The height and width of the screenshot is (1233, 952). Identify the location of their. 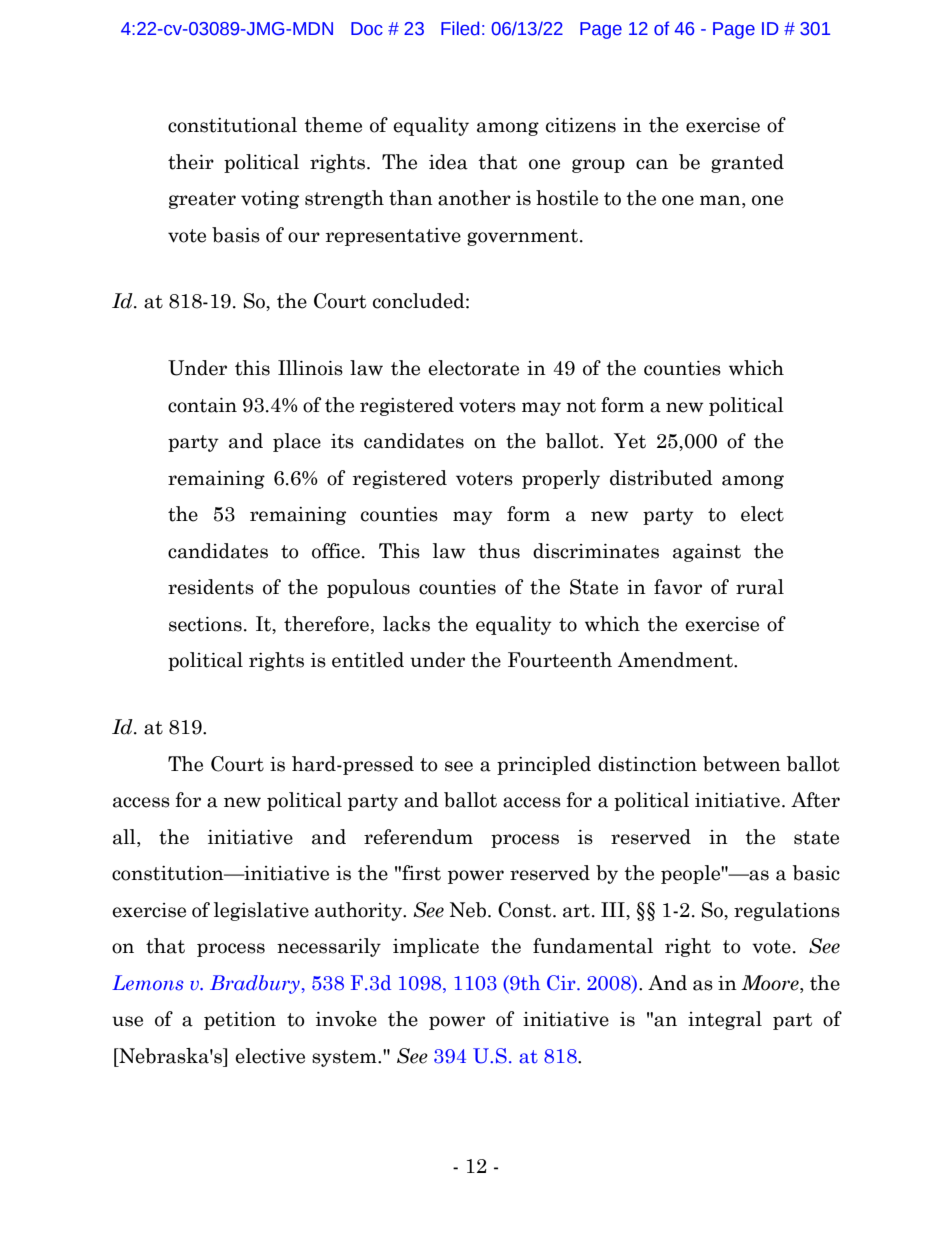
(191, 162).
